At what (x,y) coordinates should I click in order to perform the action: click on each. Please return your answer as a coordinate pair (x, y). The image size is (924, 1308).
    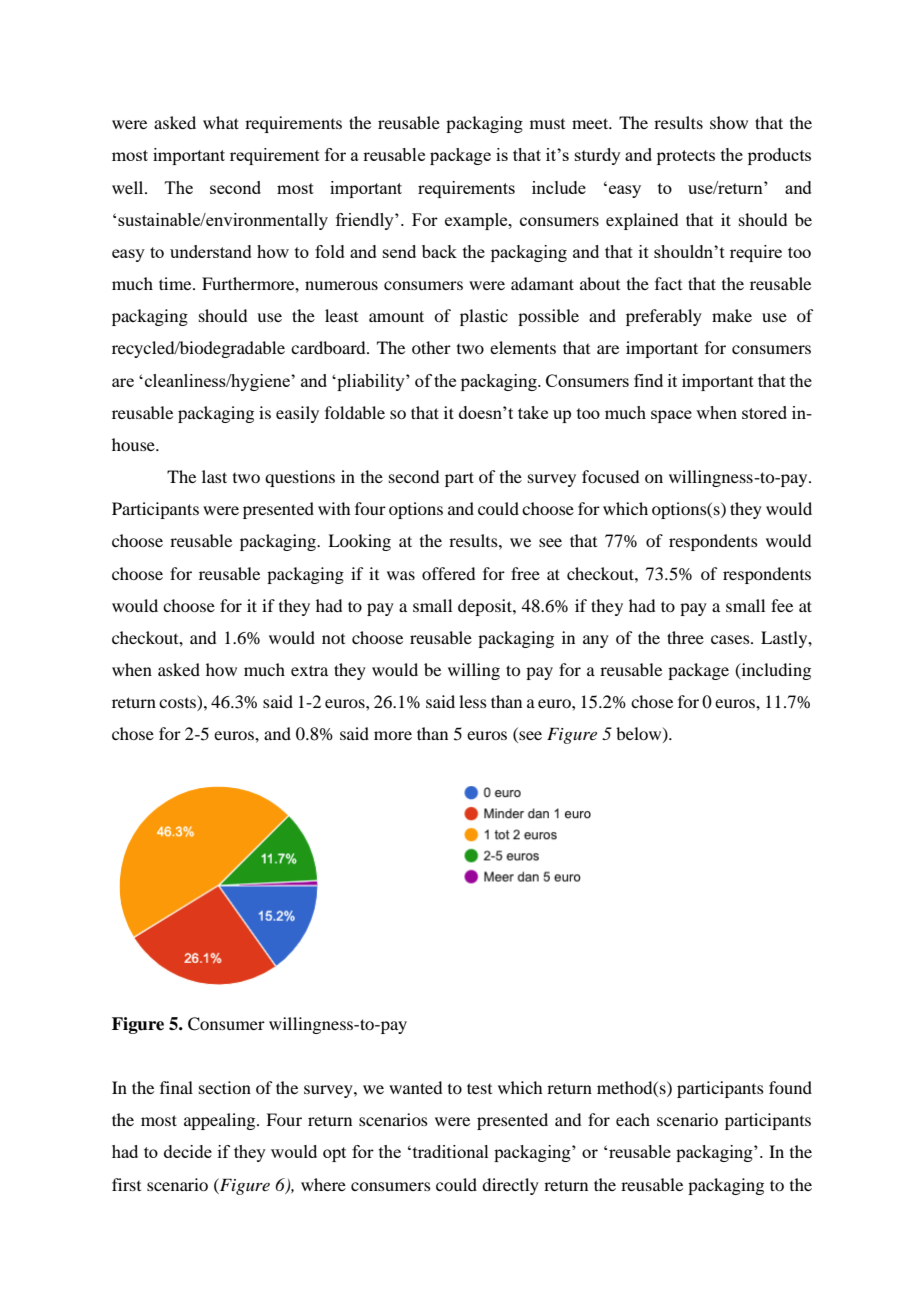
    Looking at the image, I should click on (633, 1119).
